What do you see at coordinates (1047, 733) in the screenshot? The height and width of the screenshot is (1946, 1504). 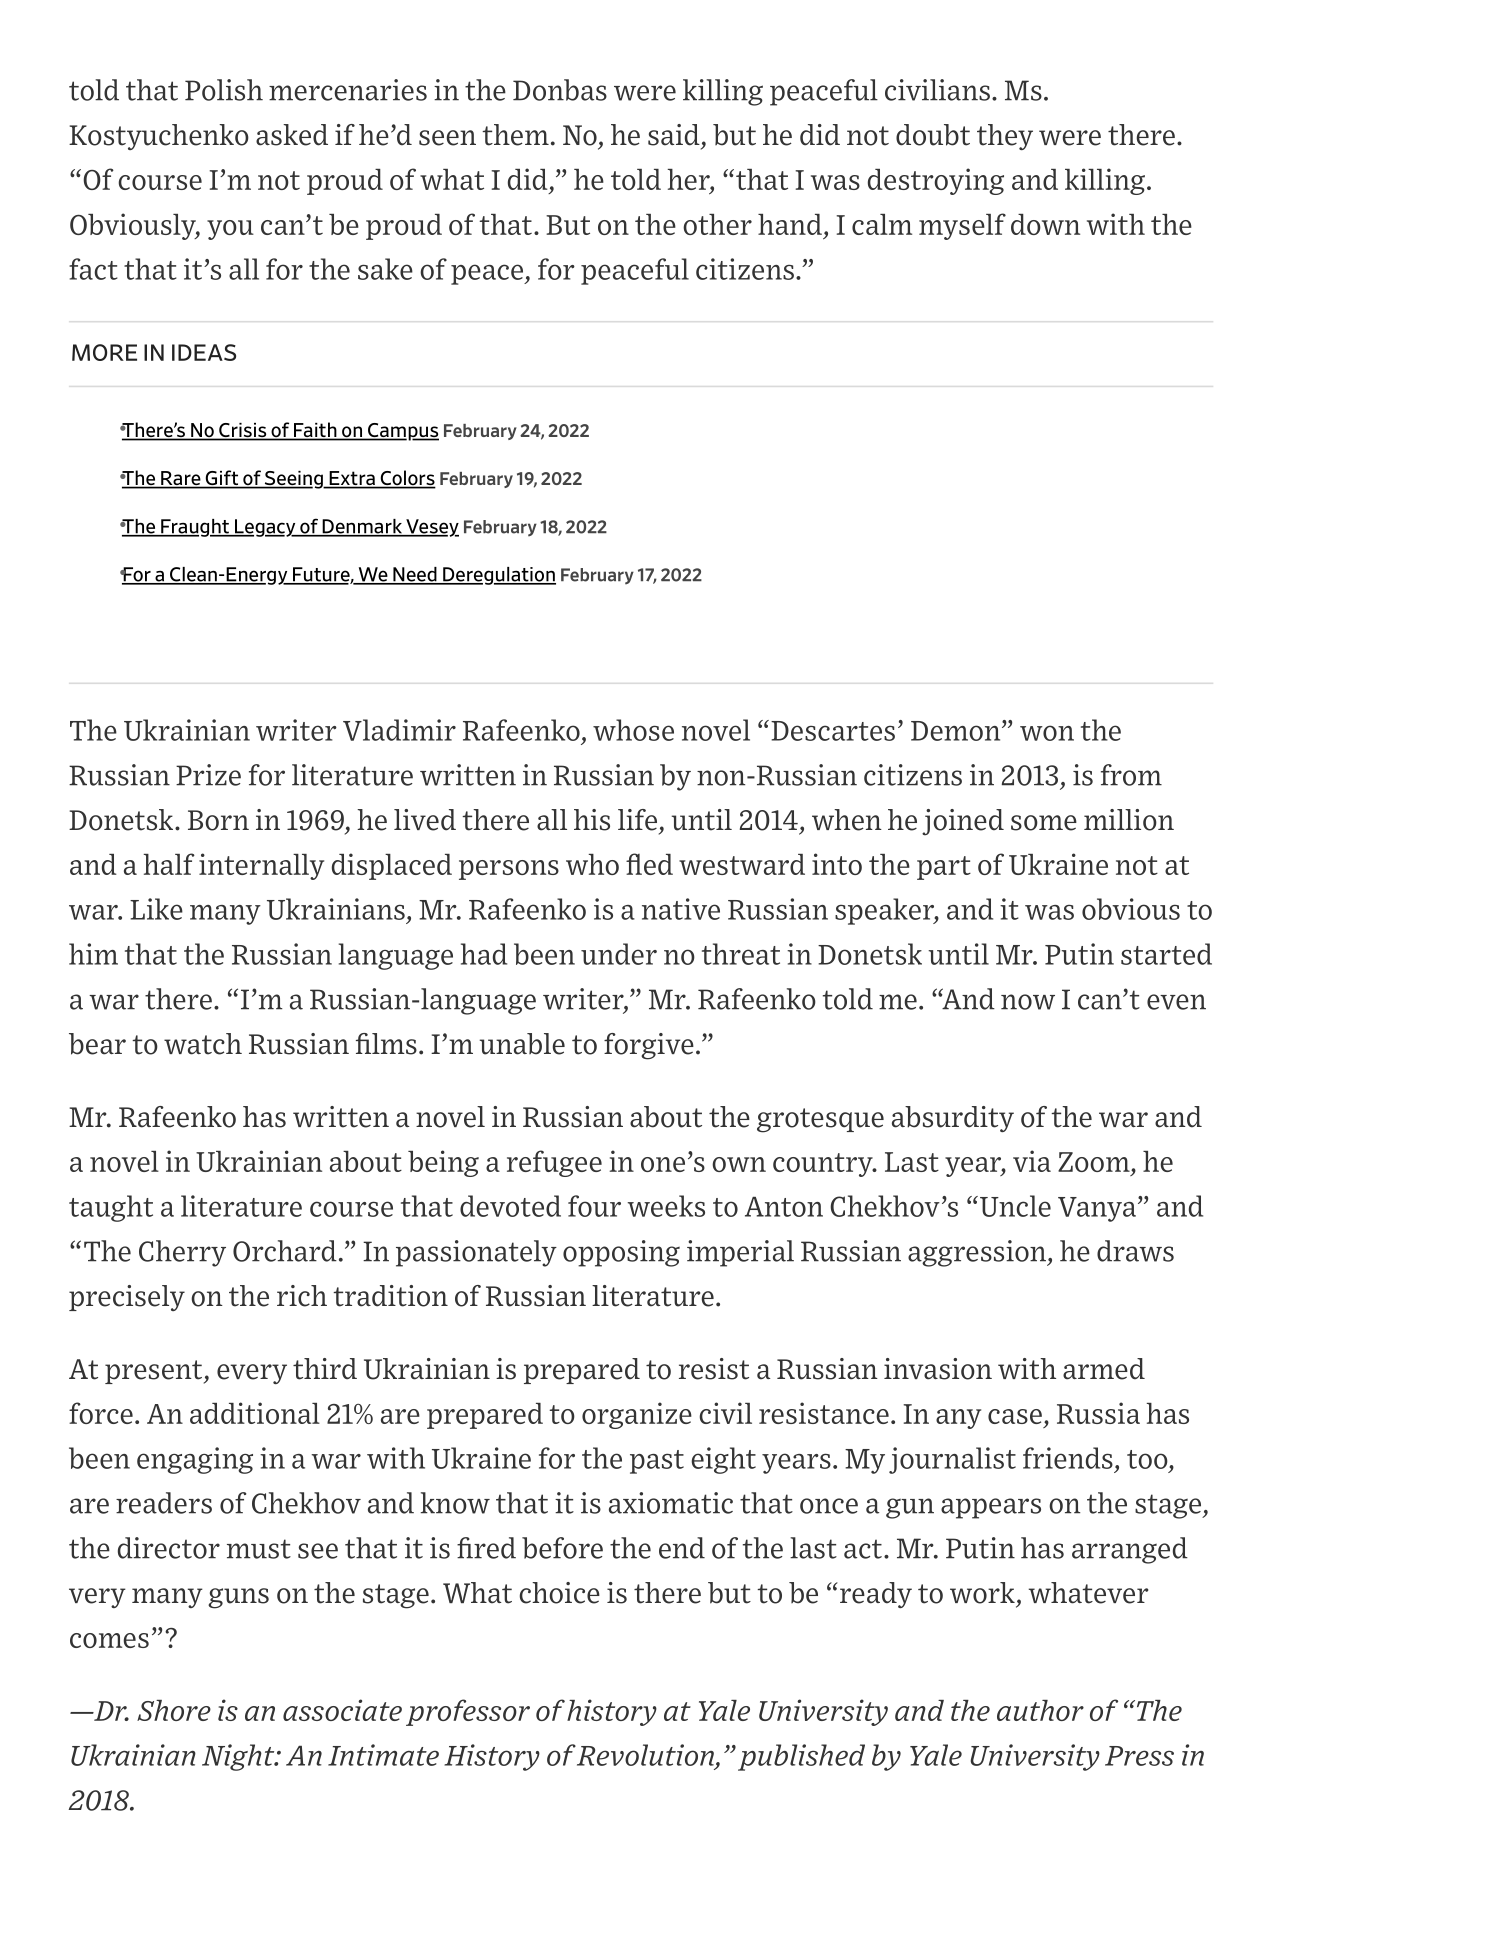 I see `won` at bounding box center [1047, 733].
